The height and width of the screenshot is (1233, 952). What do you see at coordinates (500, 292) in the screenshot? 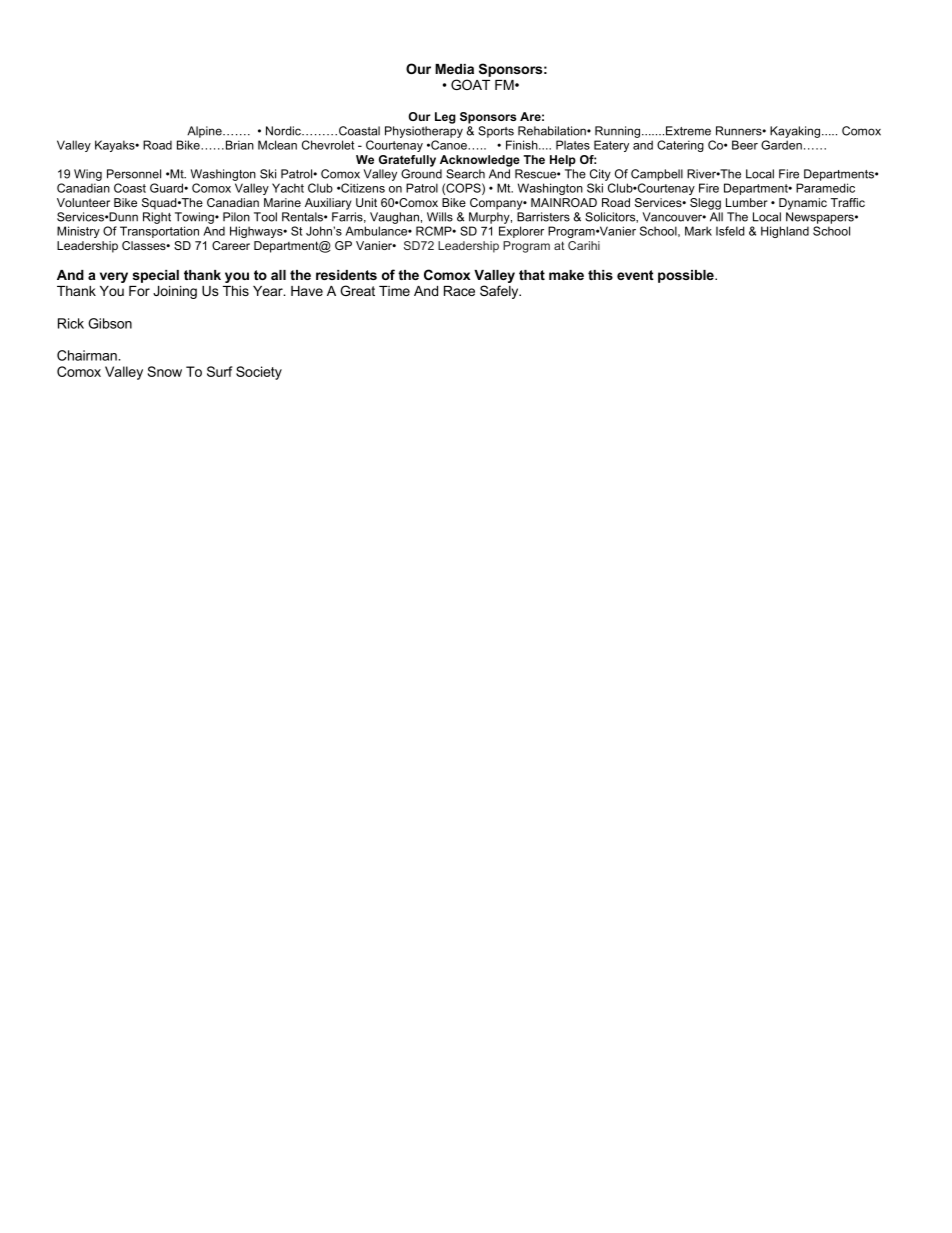
I see `Safely` at bounding box center [500, 292].
